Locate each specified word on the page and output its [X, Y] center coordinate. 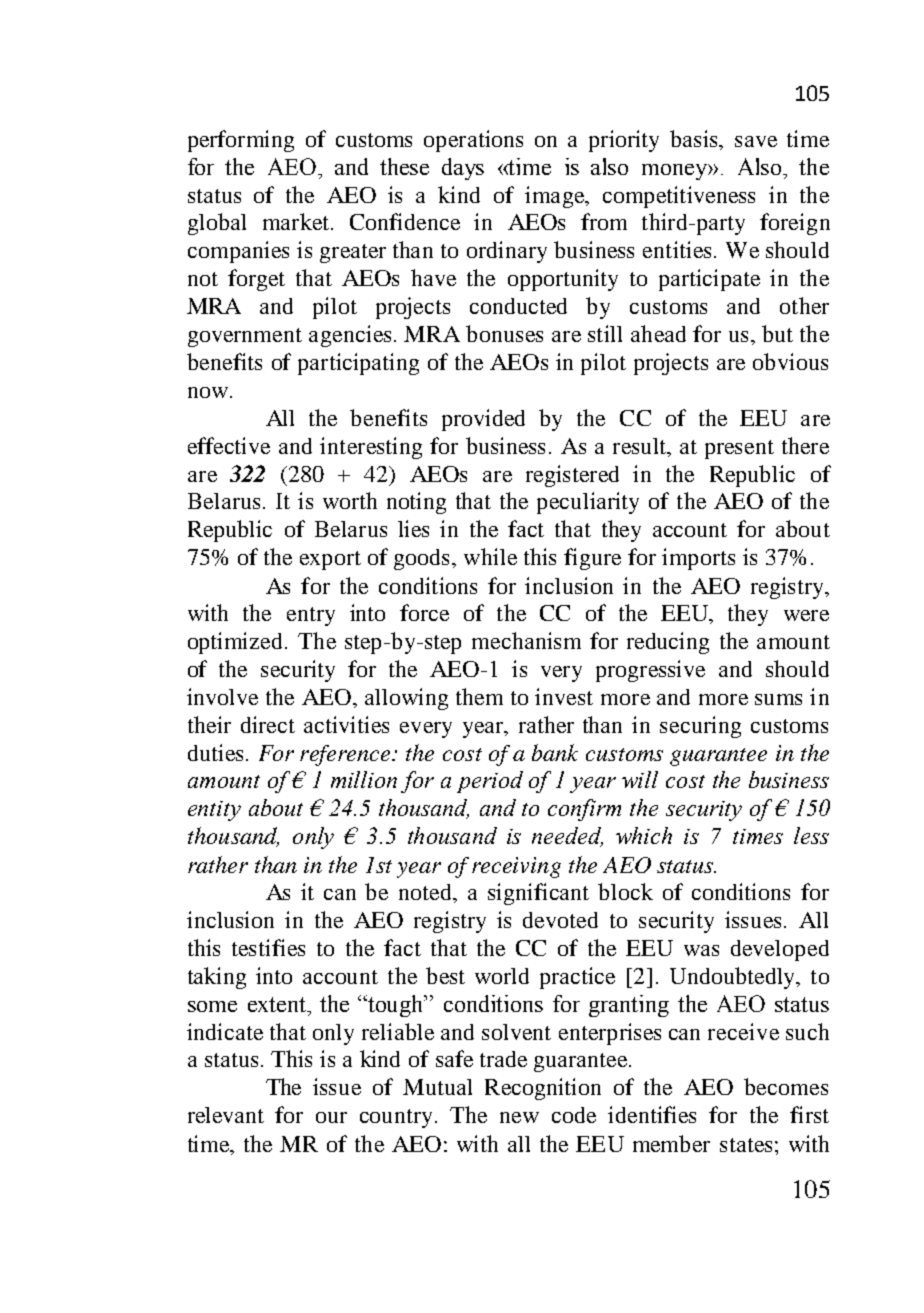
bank [555, 752]
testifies [268, 947]
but [777, 333]
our [331, 1117]
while [490, 556]
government [245, 337]
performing [241, 141]
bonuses [504, 333]
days [463, 169]
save [756, 141]
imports [698, 559]
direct [268, 724]
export [330, 560]
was [701, 950]
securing [700, 727]
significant [538, 894]
